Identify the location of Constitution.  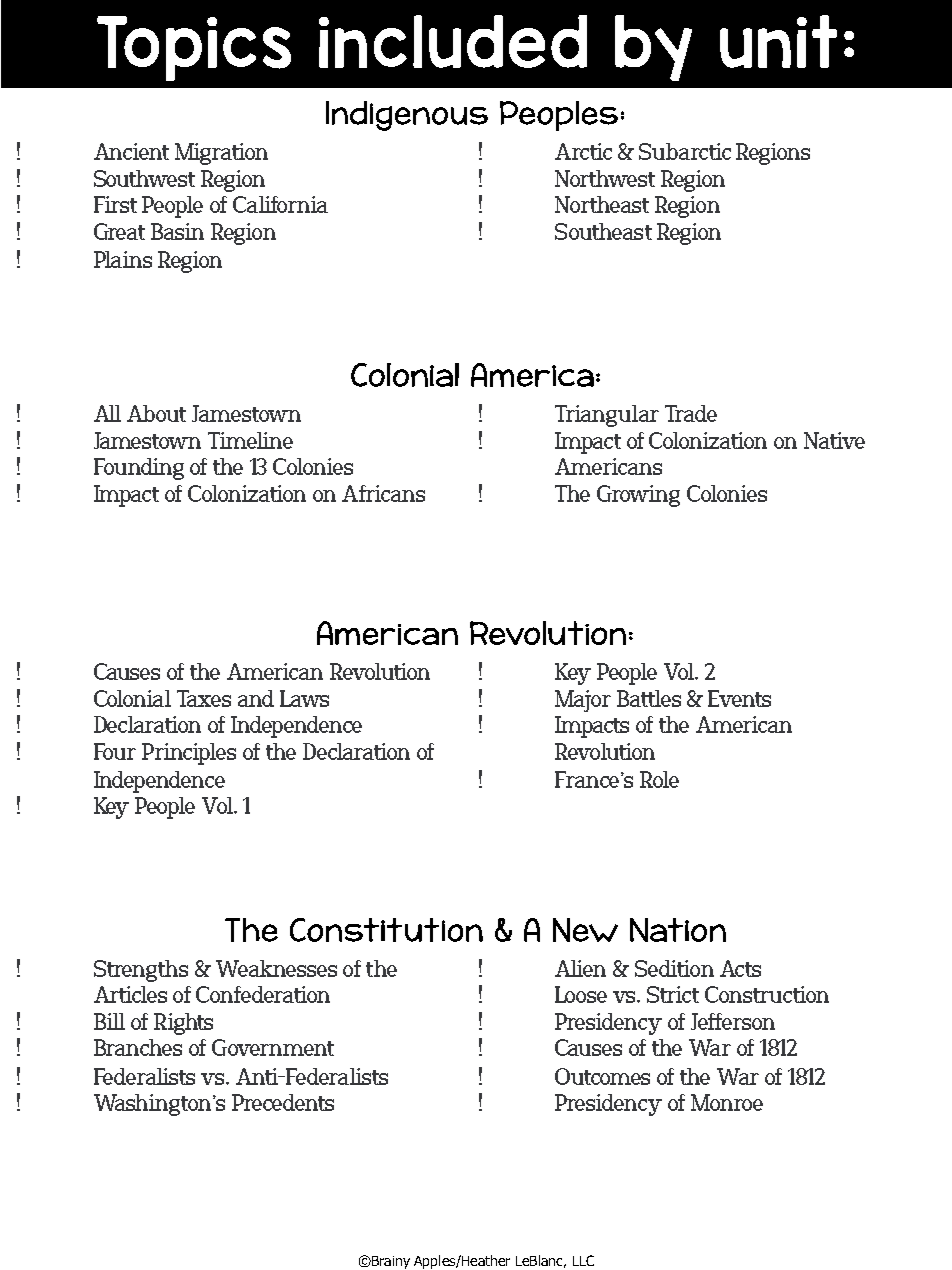
(386, 930).
